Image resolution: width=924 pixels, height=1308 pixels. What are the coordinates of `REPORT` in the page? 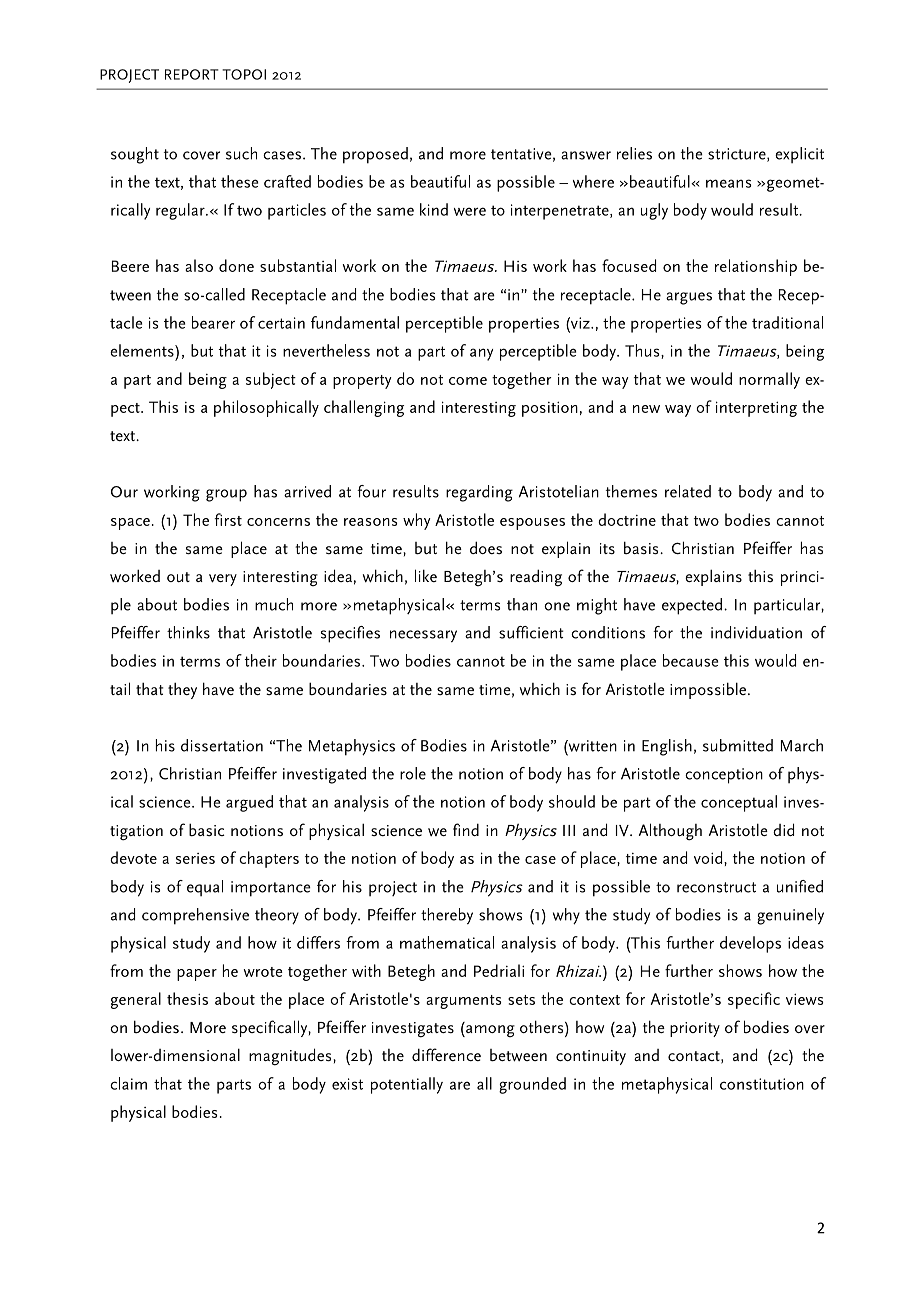 It's located at (192, 74).
